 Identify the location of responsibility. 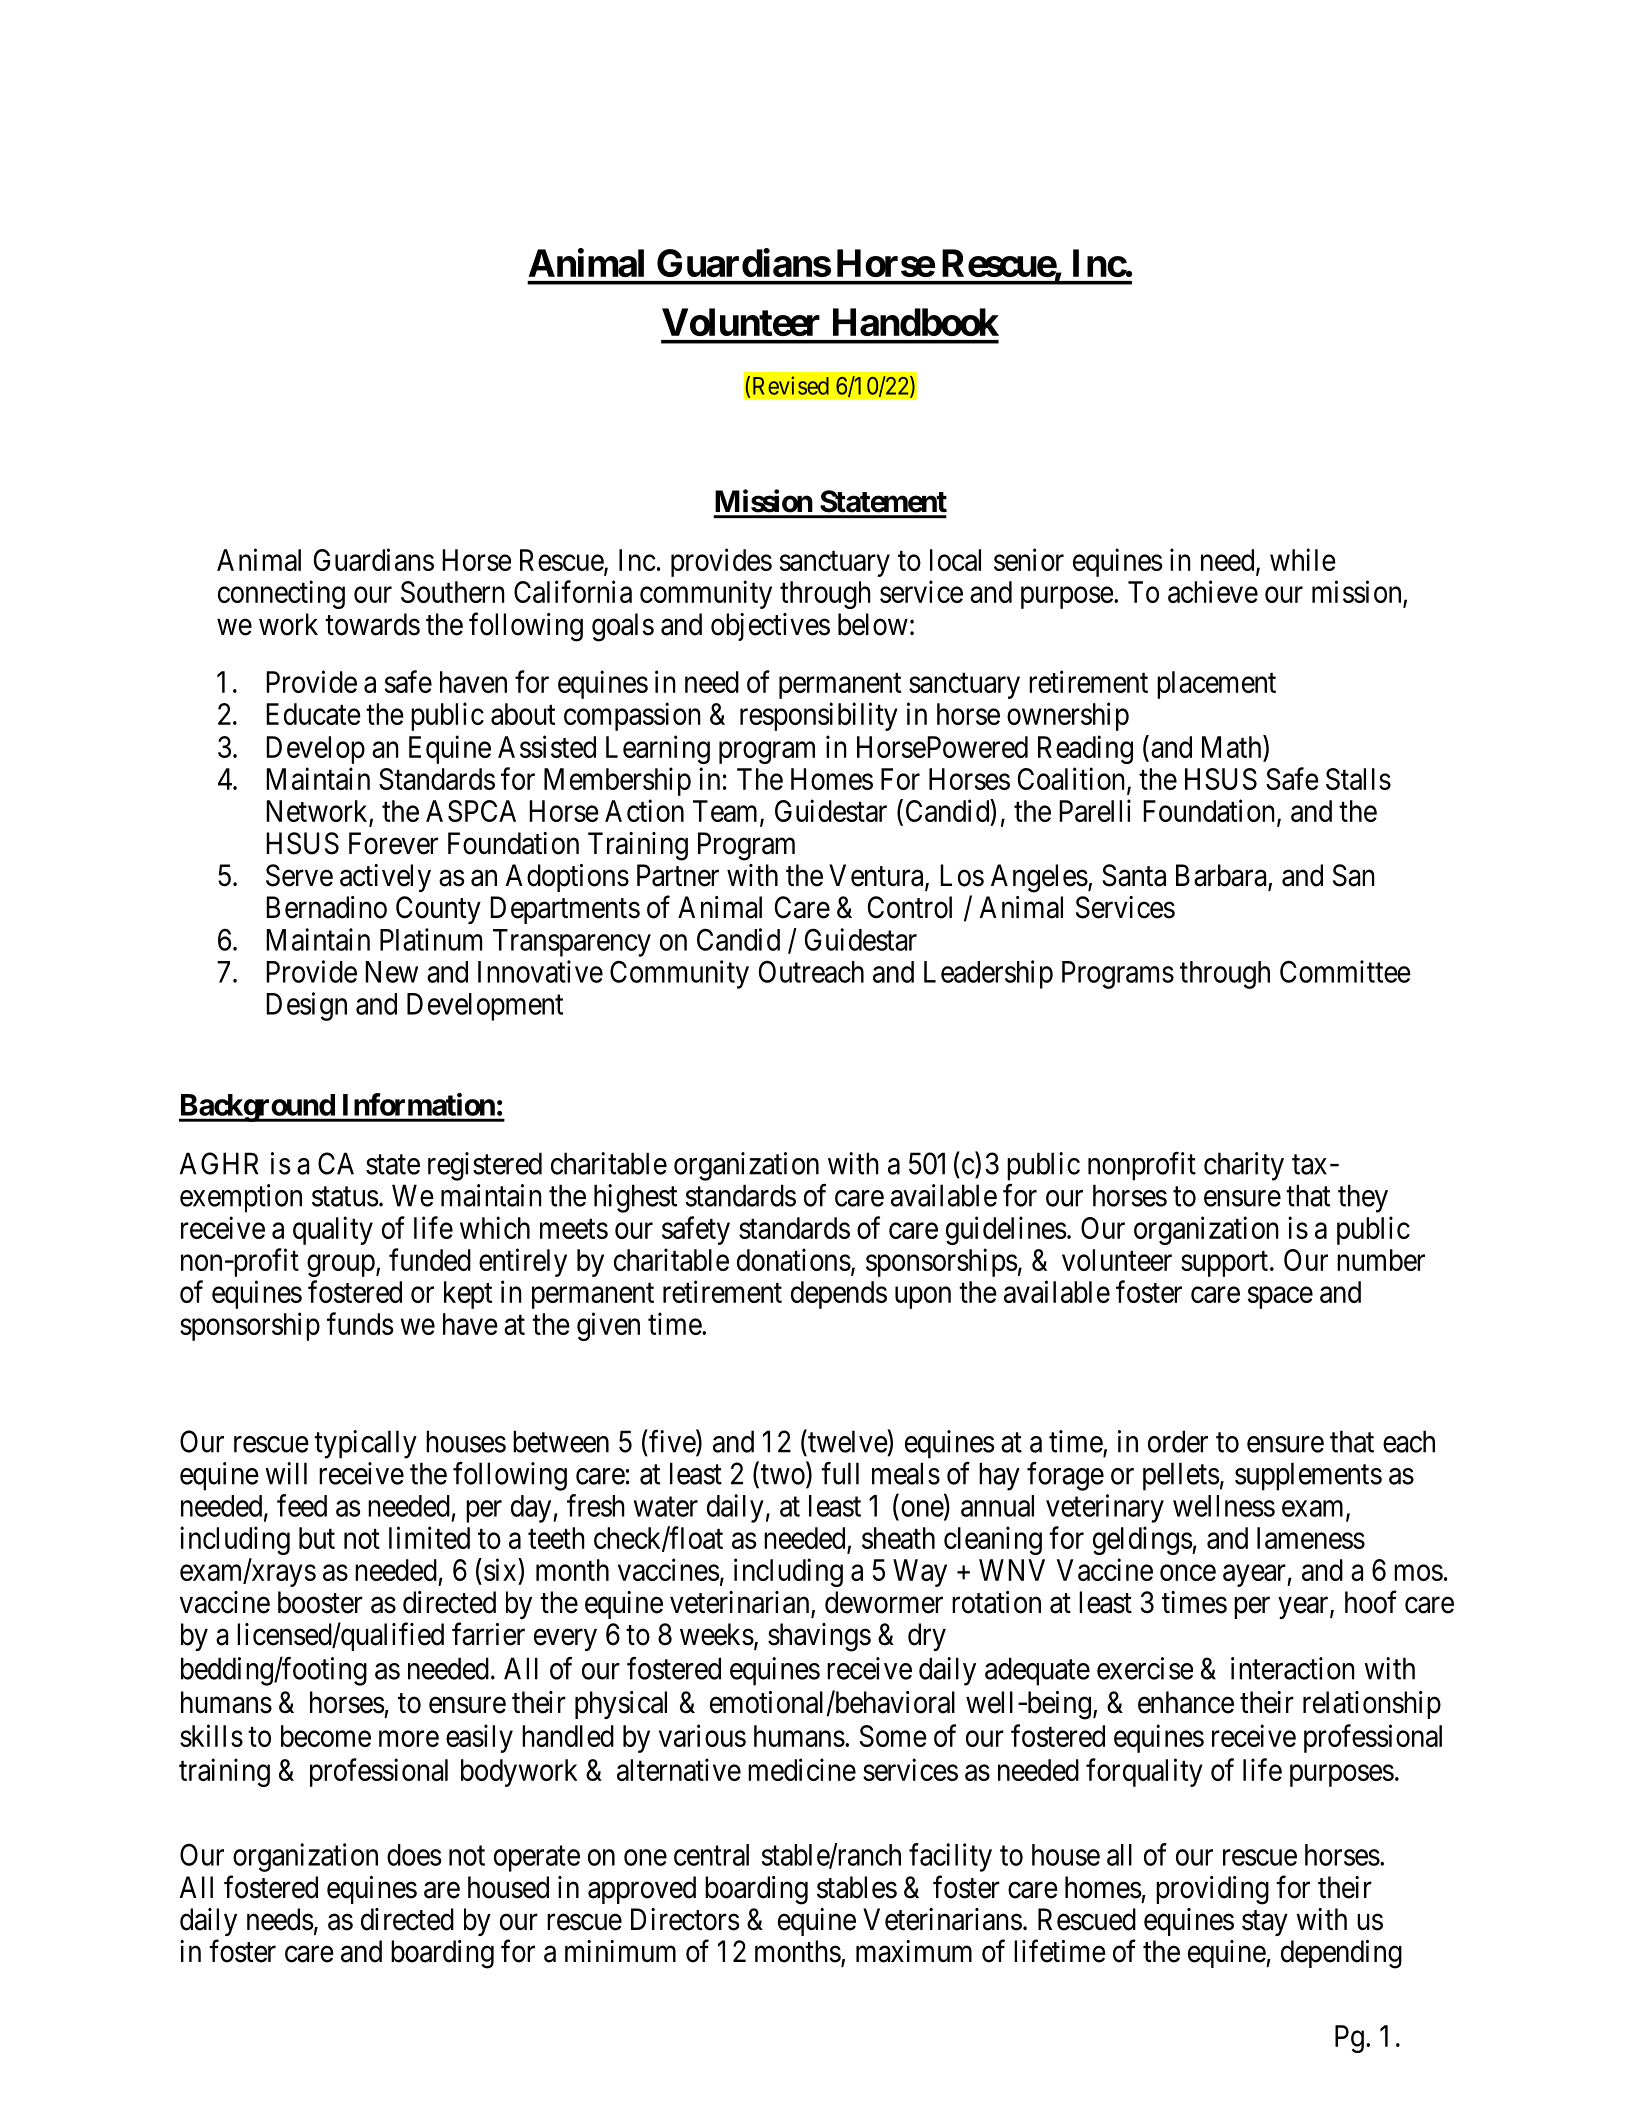
(819, 716).
